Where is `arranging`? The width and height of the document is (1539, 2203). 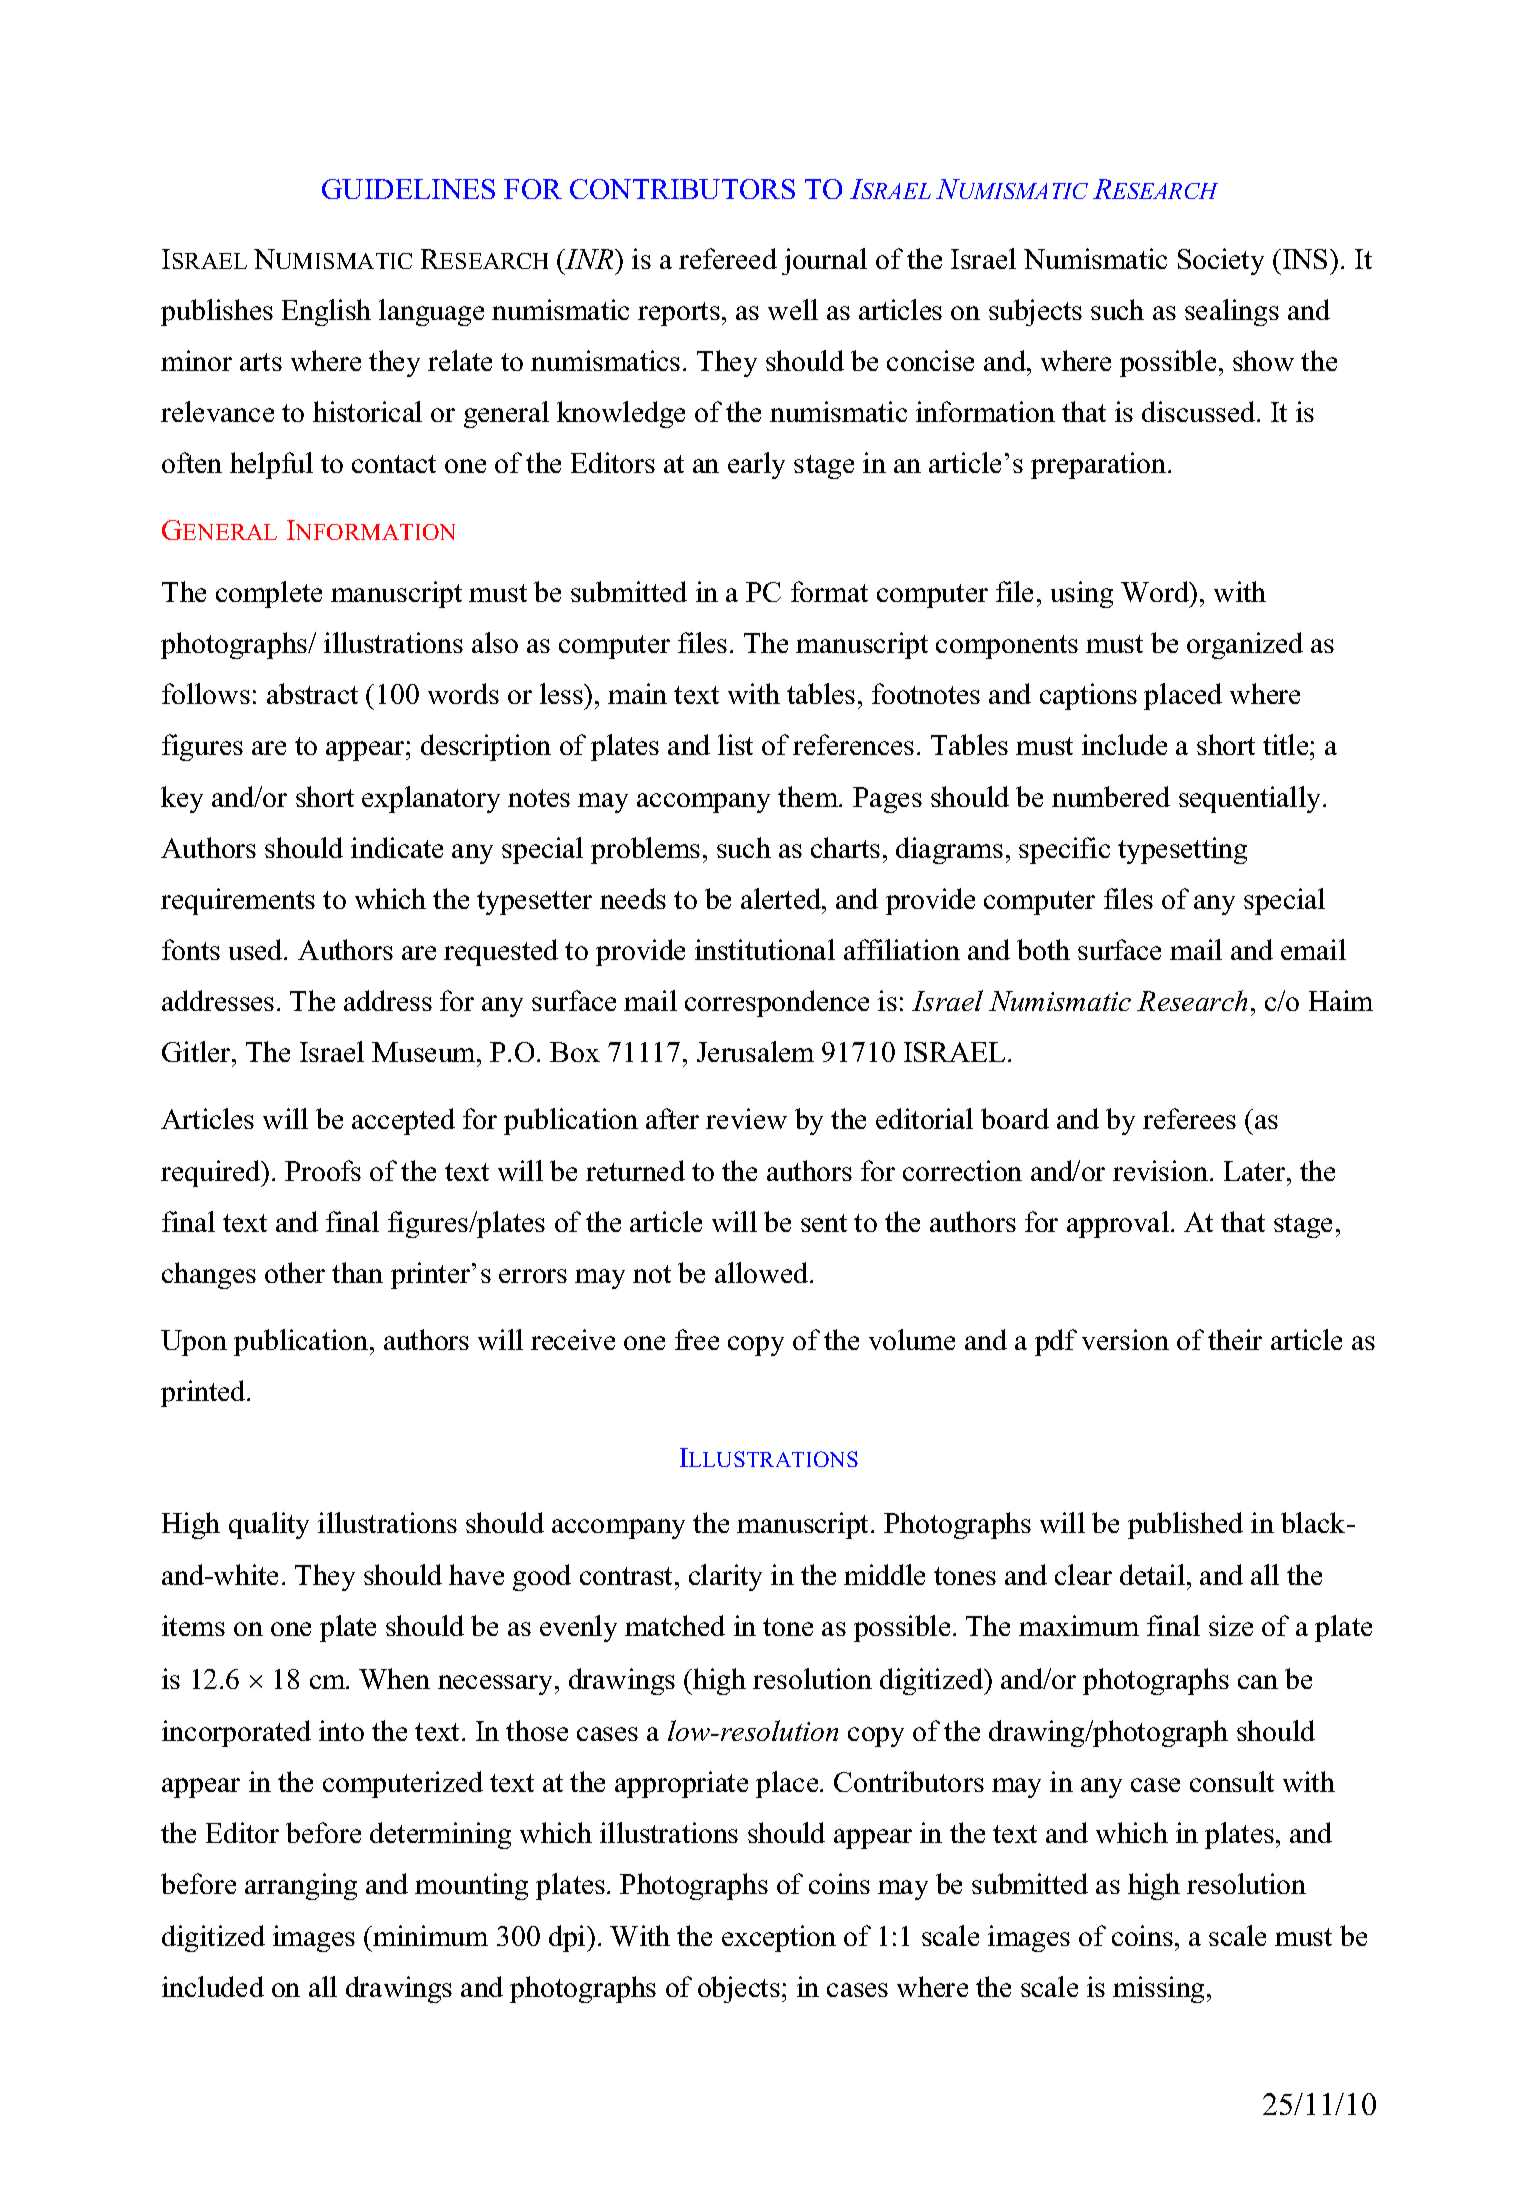 arranging is located at coordinates (301, 1886).
